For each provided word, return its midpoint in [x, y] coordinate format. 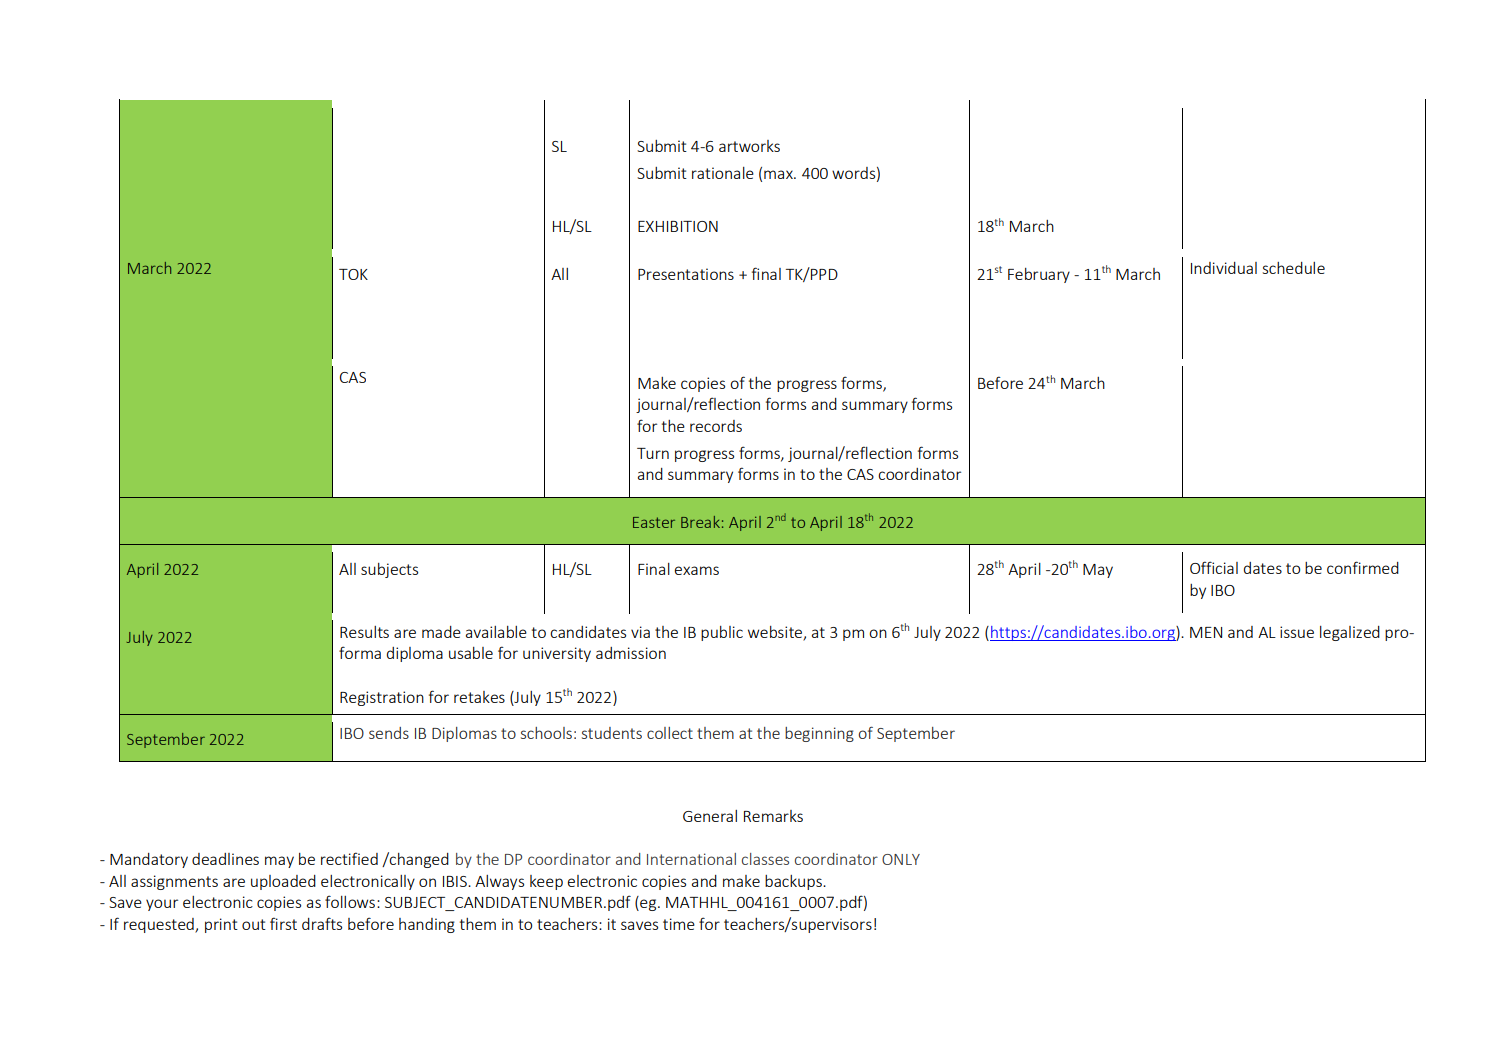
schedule [1294, 268]
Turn [653, 453]
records [716, 426]
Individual [1224, 268]
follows [350, 901]
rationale [723, 173]
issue [1297, 632]
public [722, 633]
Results [364, 632]
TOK [353, 274]
